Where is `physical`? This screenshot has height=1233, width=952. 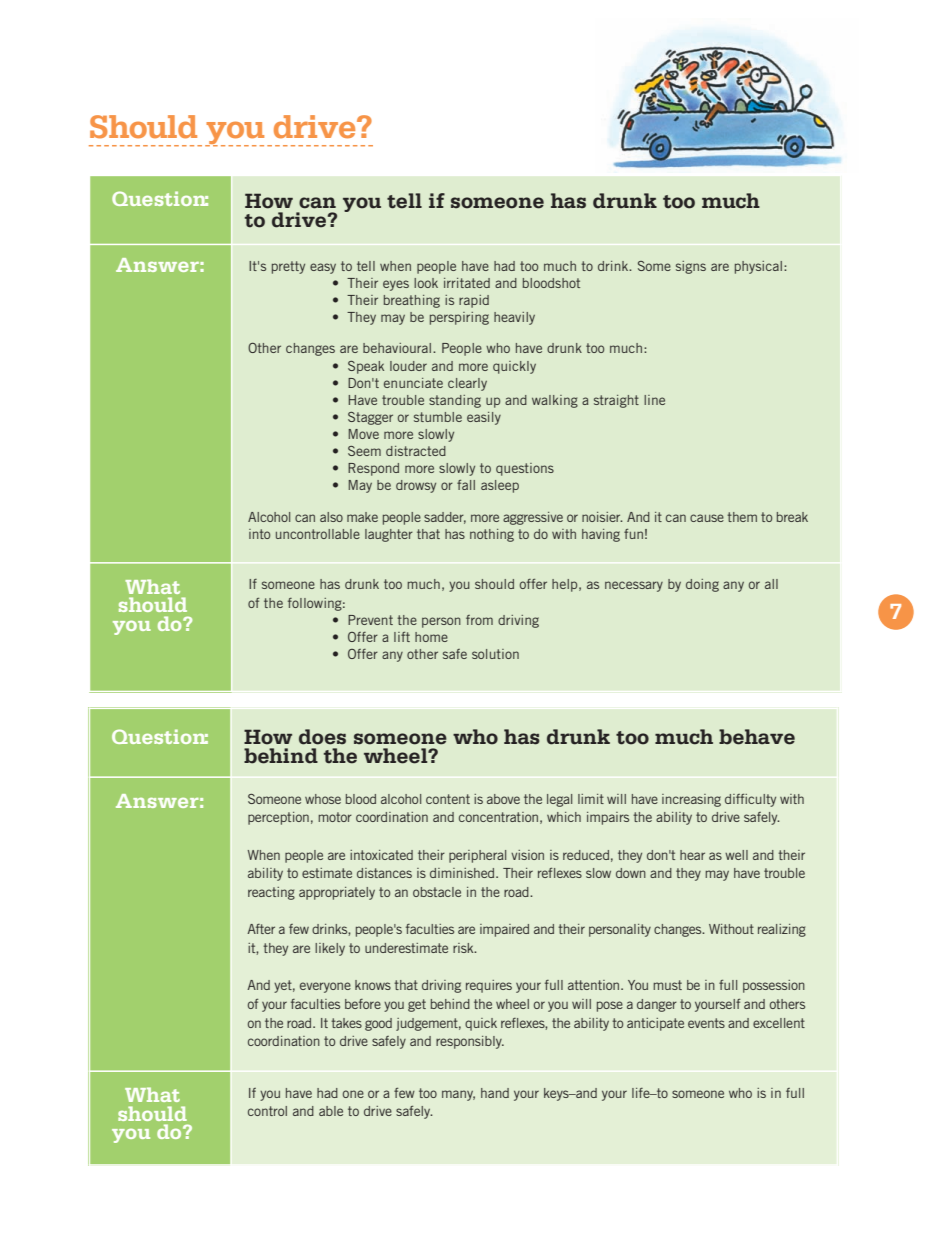
physical is located at coordinates (758, 267).
